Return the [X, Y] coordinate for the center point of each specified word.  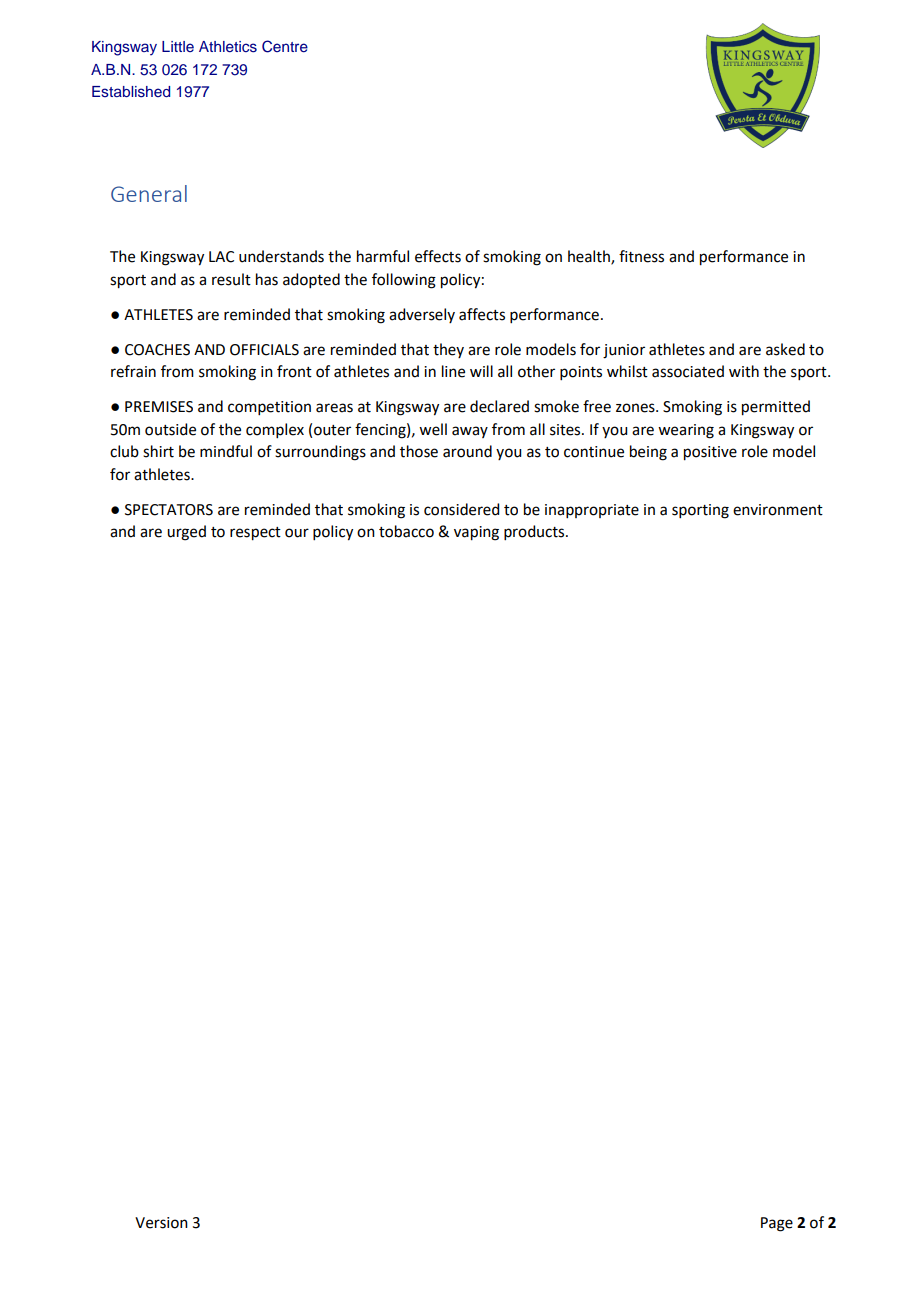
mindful [226, 451]
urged [186, 533]
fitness [641, 256]
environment [778, 510]
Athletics [228, 47]
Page [777, 1224]
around [467, 451]
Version [161, 1223]
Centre [285, 46]
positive [710, 453]
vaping [476, 533]
